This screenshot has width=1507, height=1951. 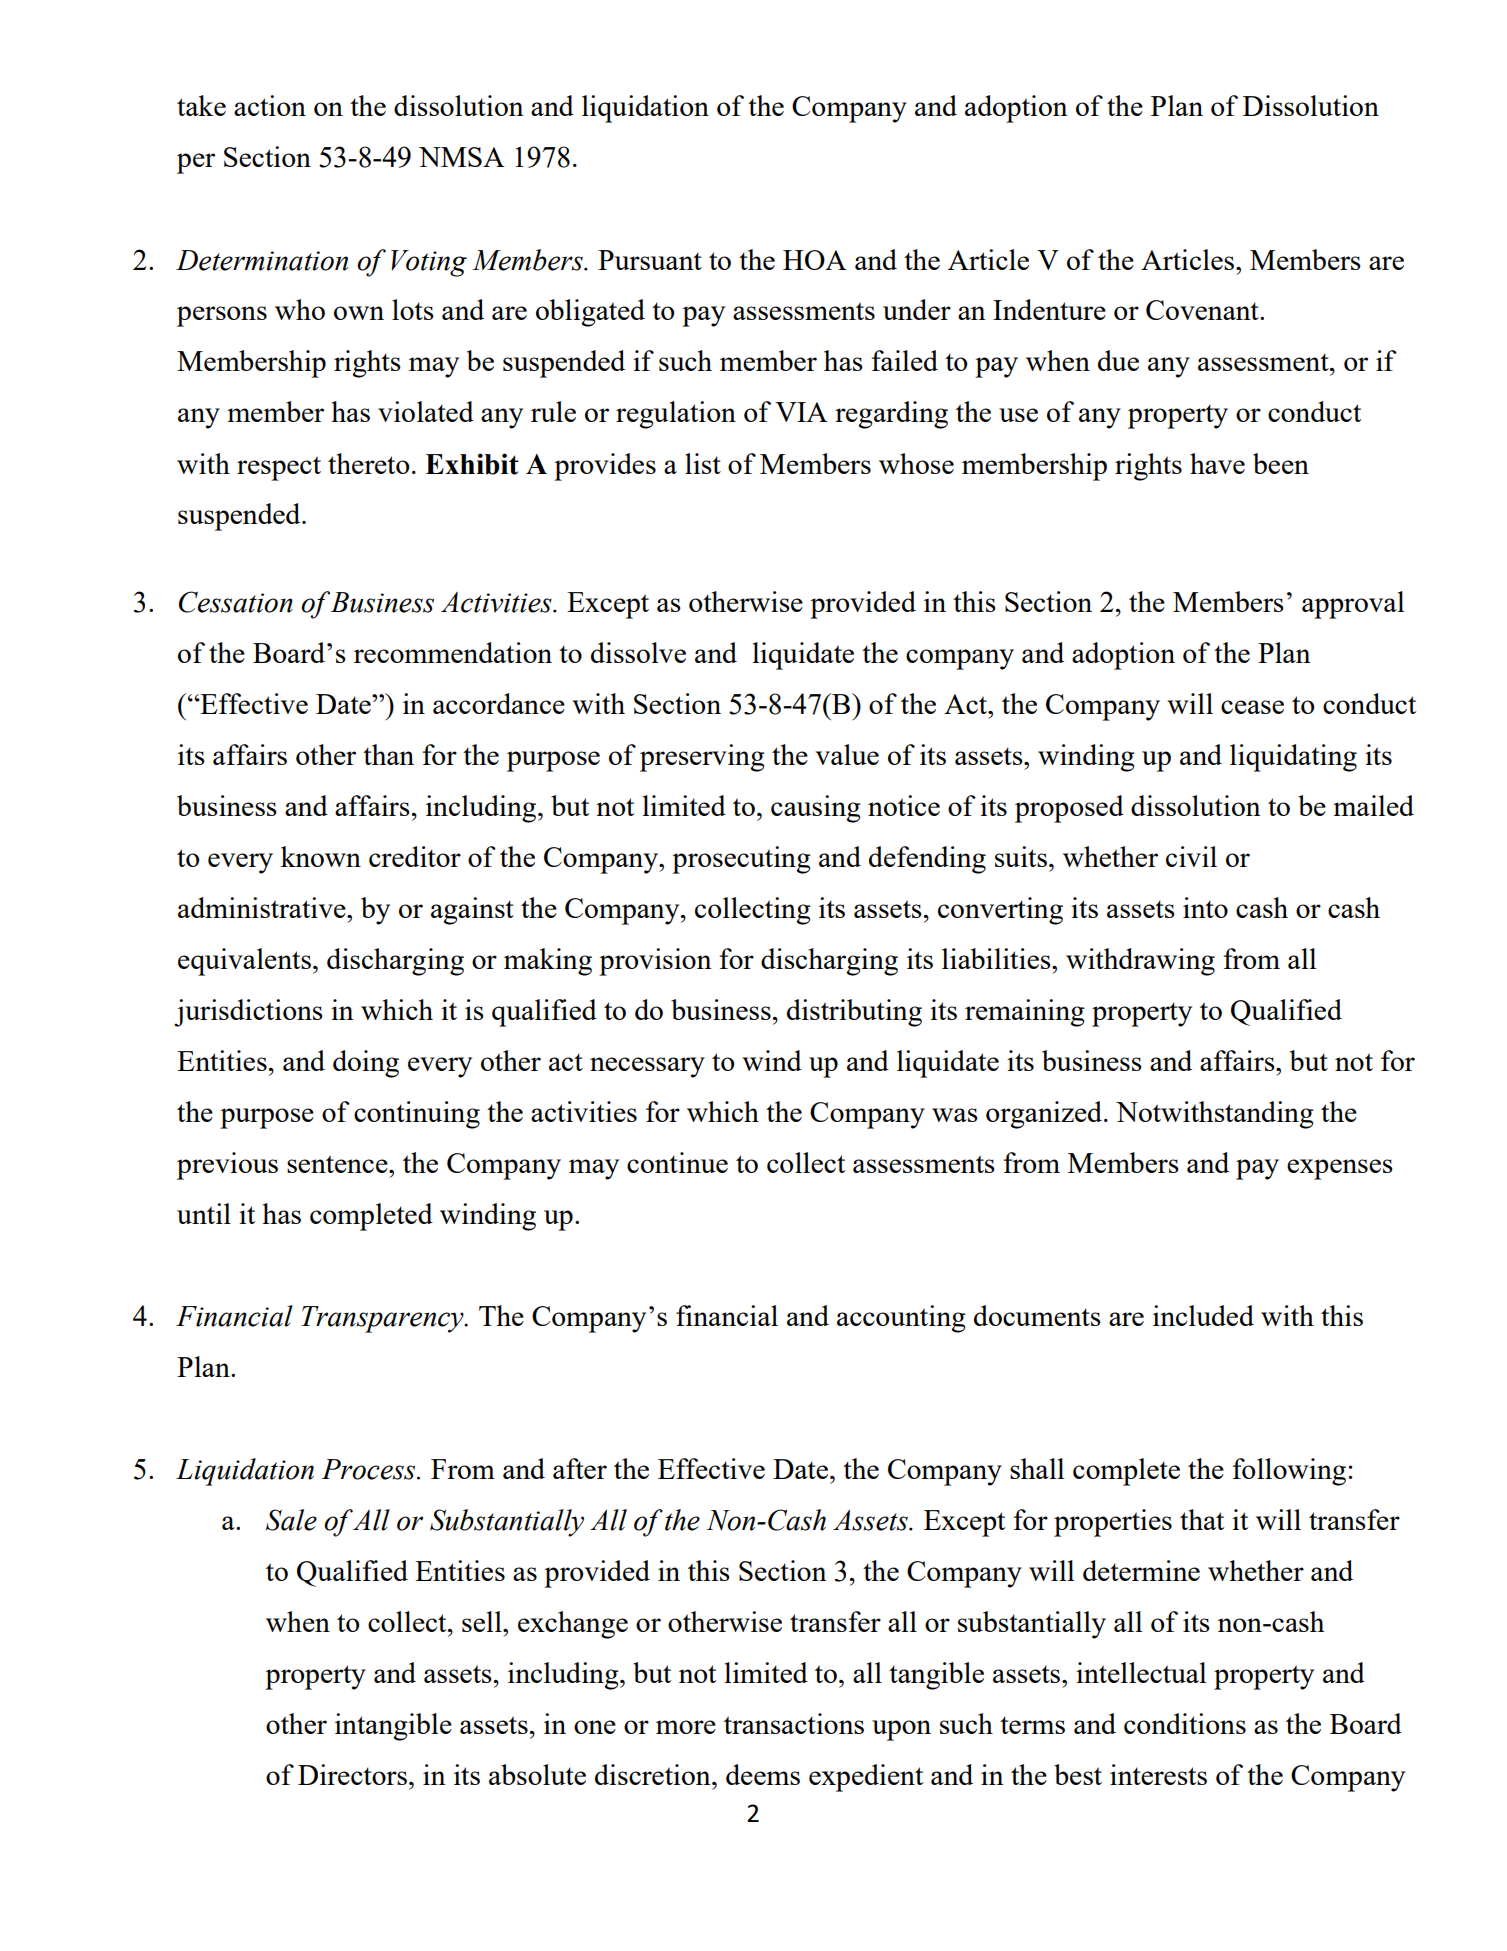 I want to click on Directors, so click(x=352, y=1774).
